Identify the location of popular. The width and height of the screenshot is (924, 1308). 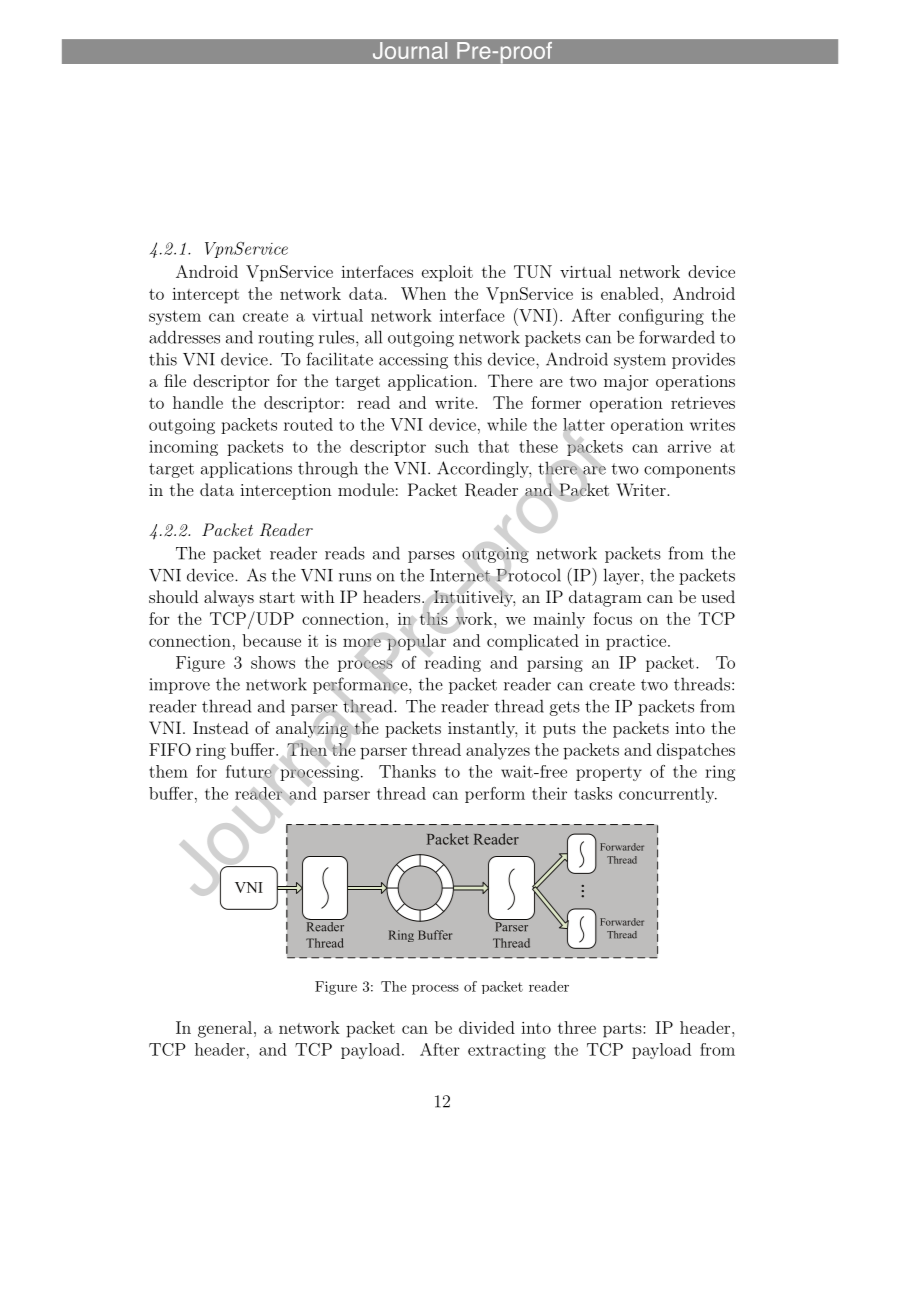
(416, 642).
